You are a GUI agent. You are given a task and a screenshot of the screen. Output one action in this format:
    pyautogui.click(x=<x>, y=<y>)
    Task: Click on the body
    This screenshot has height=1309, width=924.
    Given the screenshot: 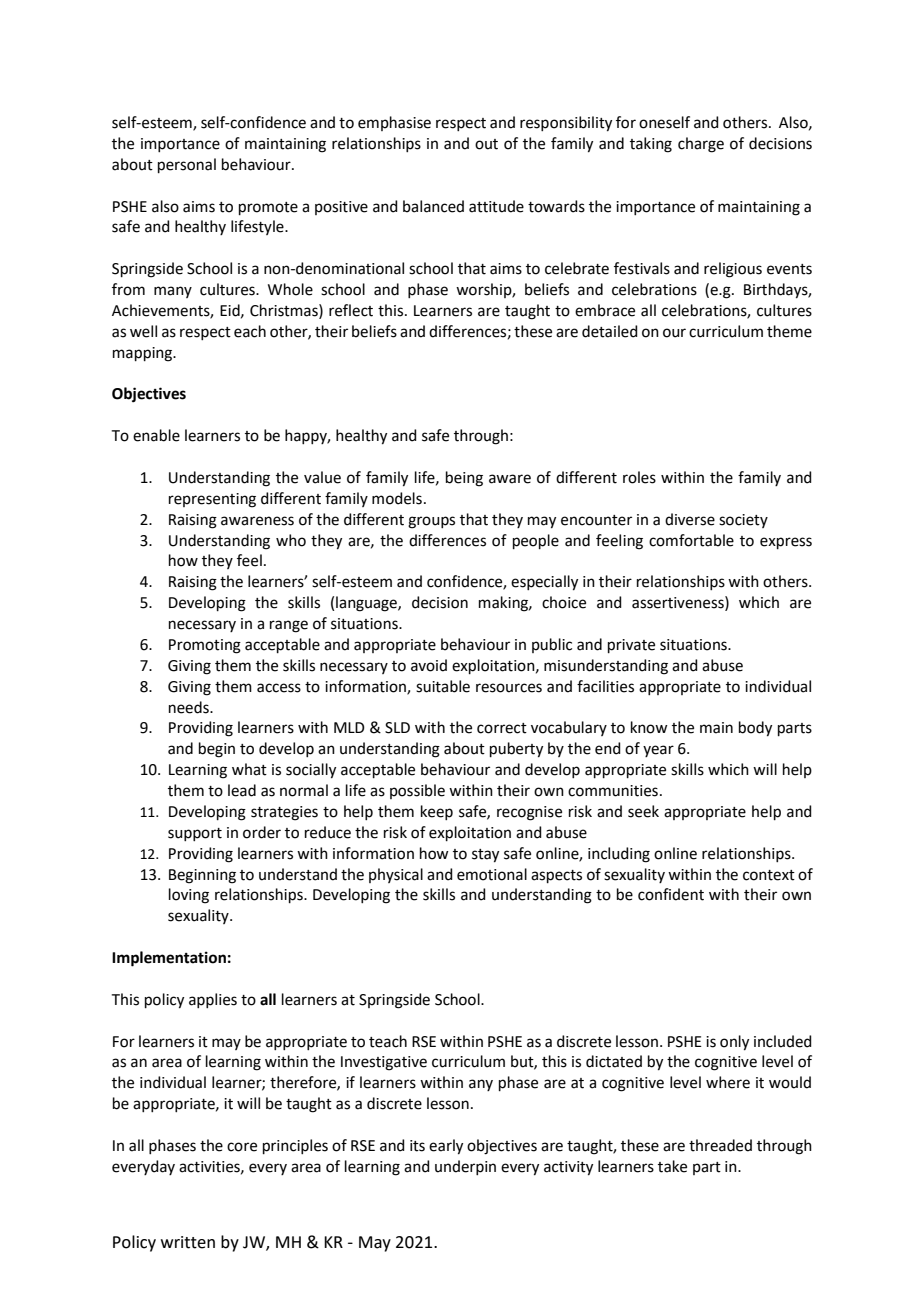 What is the action you would take?
    pyautogui.click(x=755, y=729)
